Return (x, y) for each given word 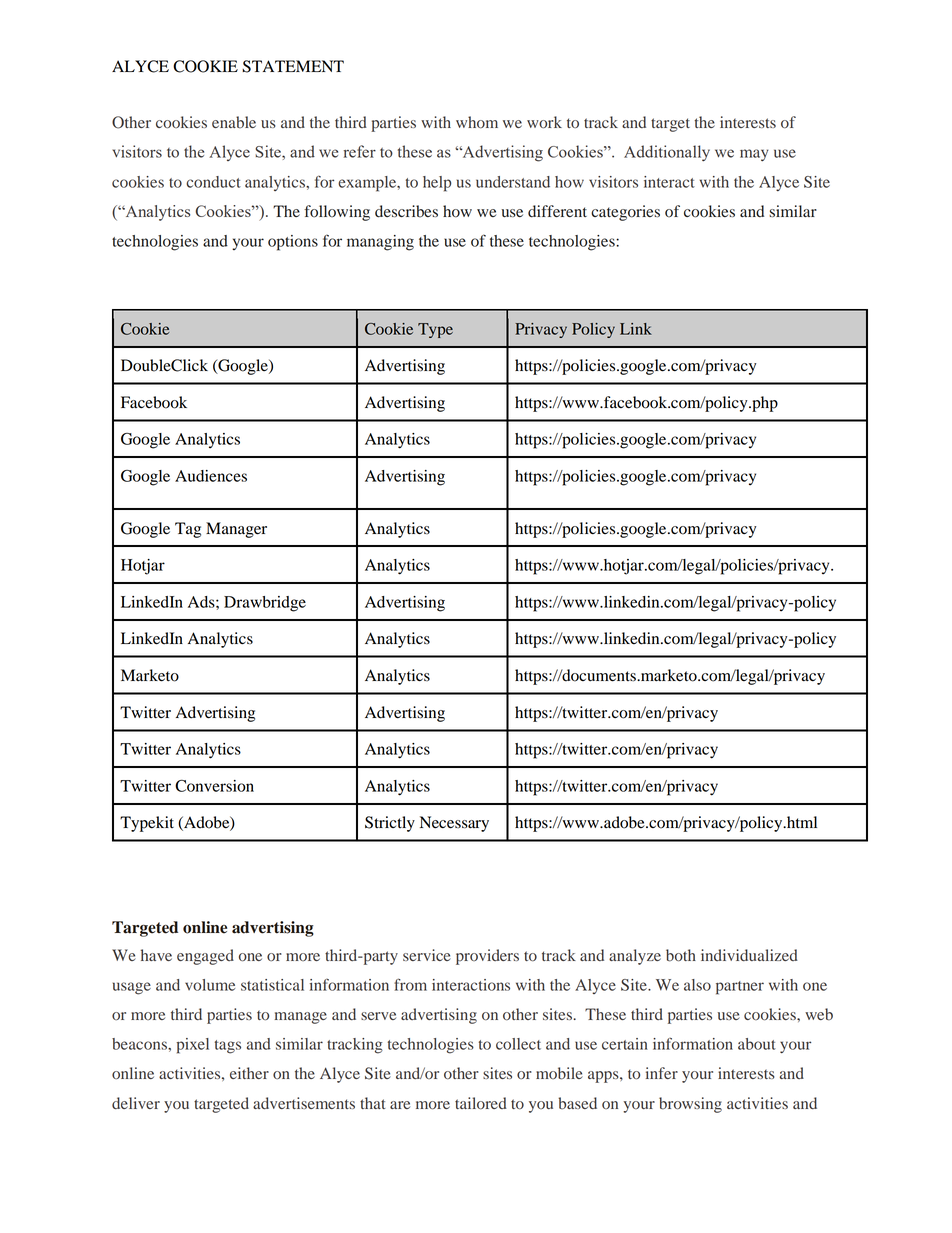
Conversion (214, 786)
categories (625, 213)
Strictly (390, 824)
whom (477, 122)
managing (380, 243)
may (754, 155)
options (293, 243)
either (249, 1073)
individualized (749, 955)
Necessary (454, 824)
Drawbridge (265, 604)
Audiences (211, 476)
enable (234, 122)
